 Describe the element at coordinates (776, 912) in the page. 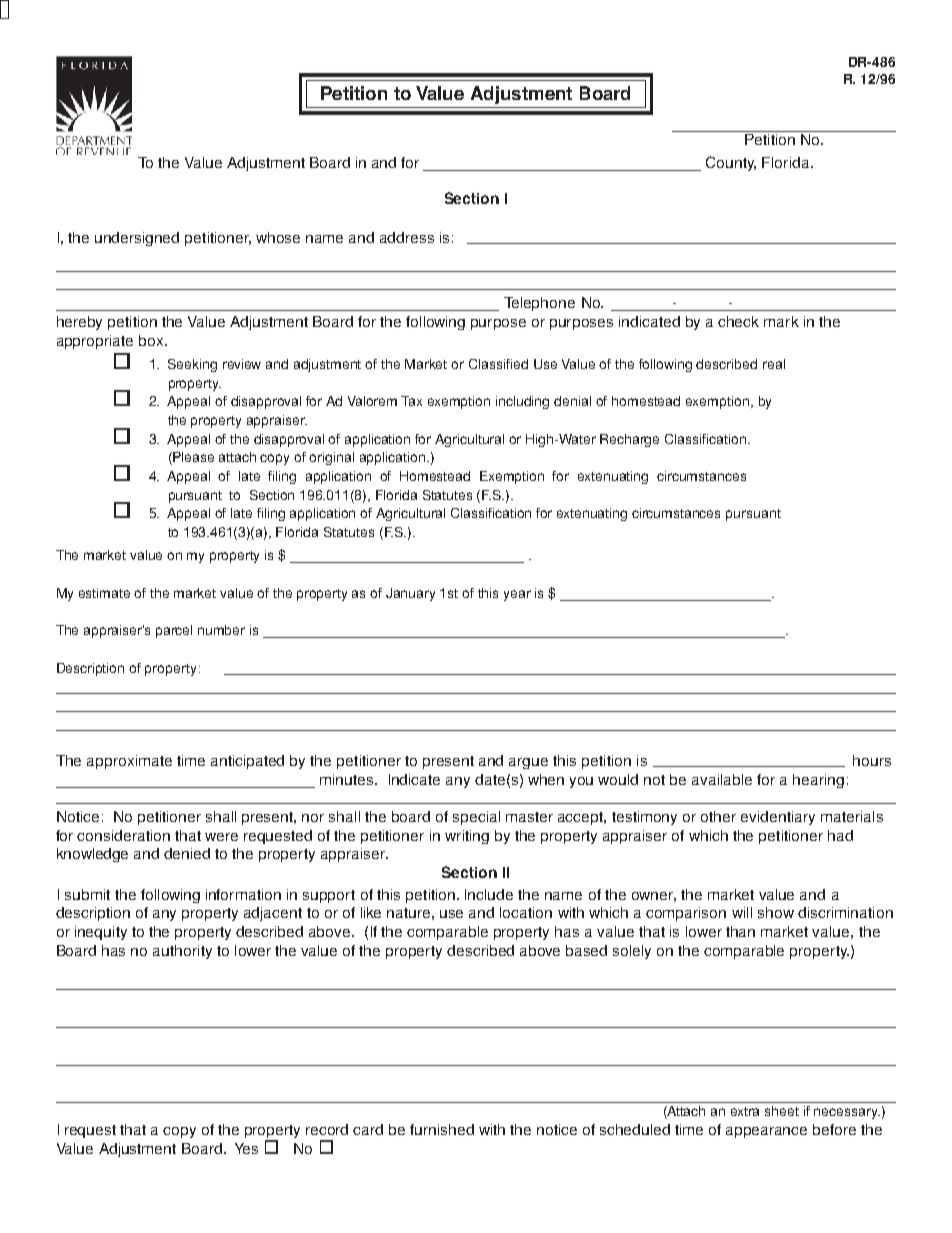

I see `show` at that location.
